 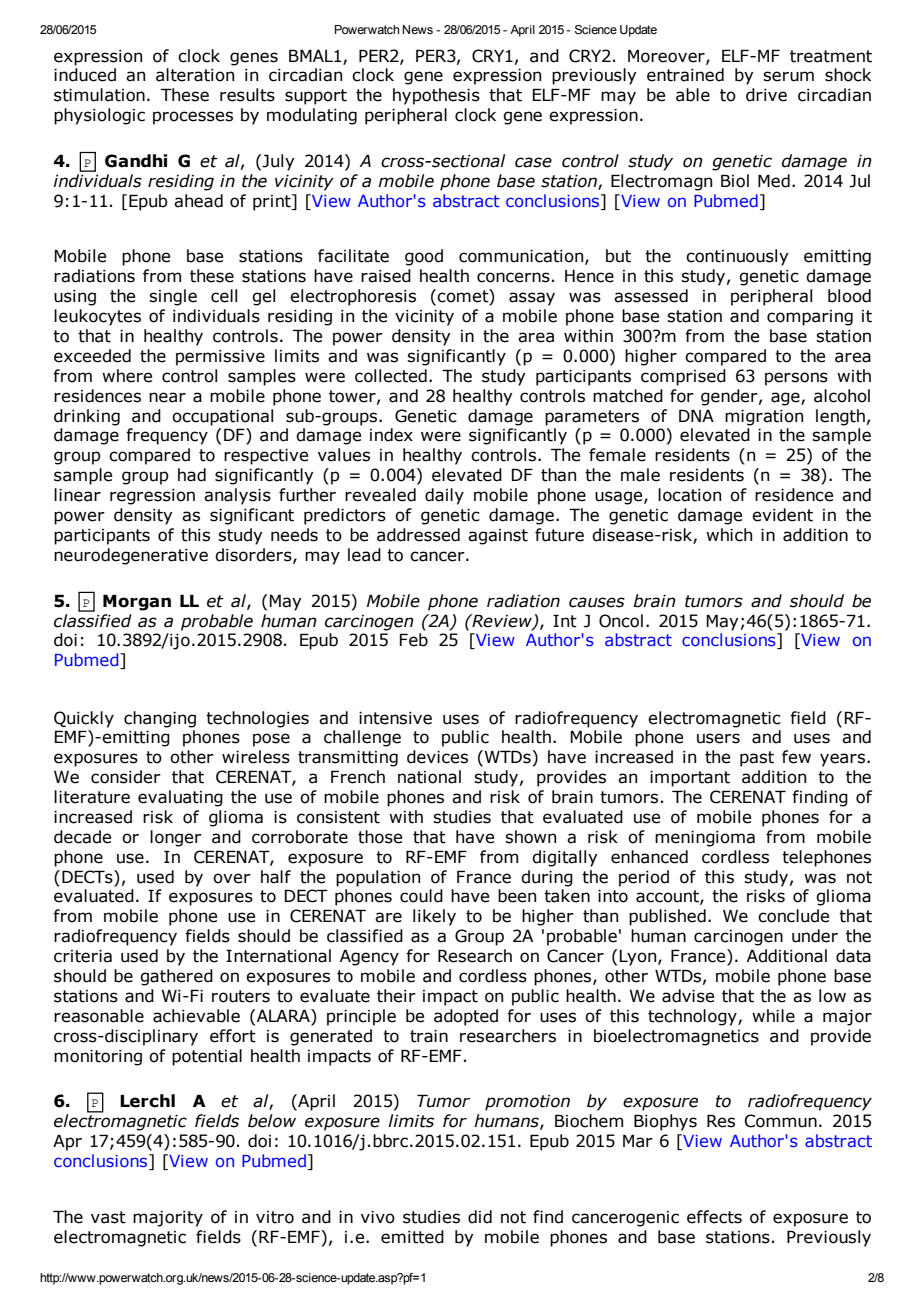 What do you see at coordinates (391, 376) in the screenshot?
I see `collected` at bounding box center [391, 376].
